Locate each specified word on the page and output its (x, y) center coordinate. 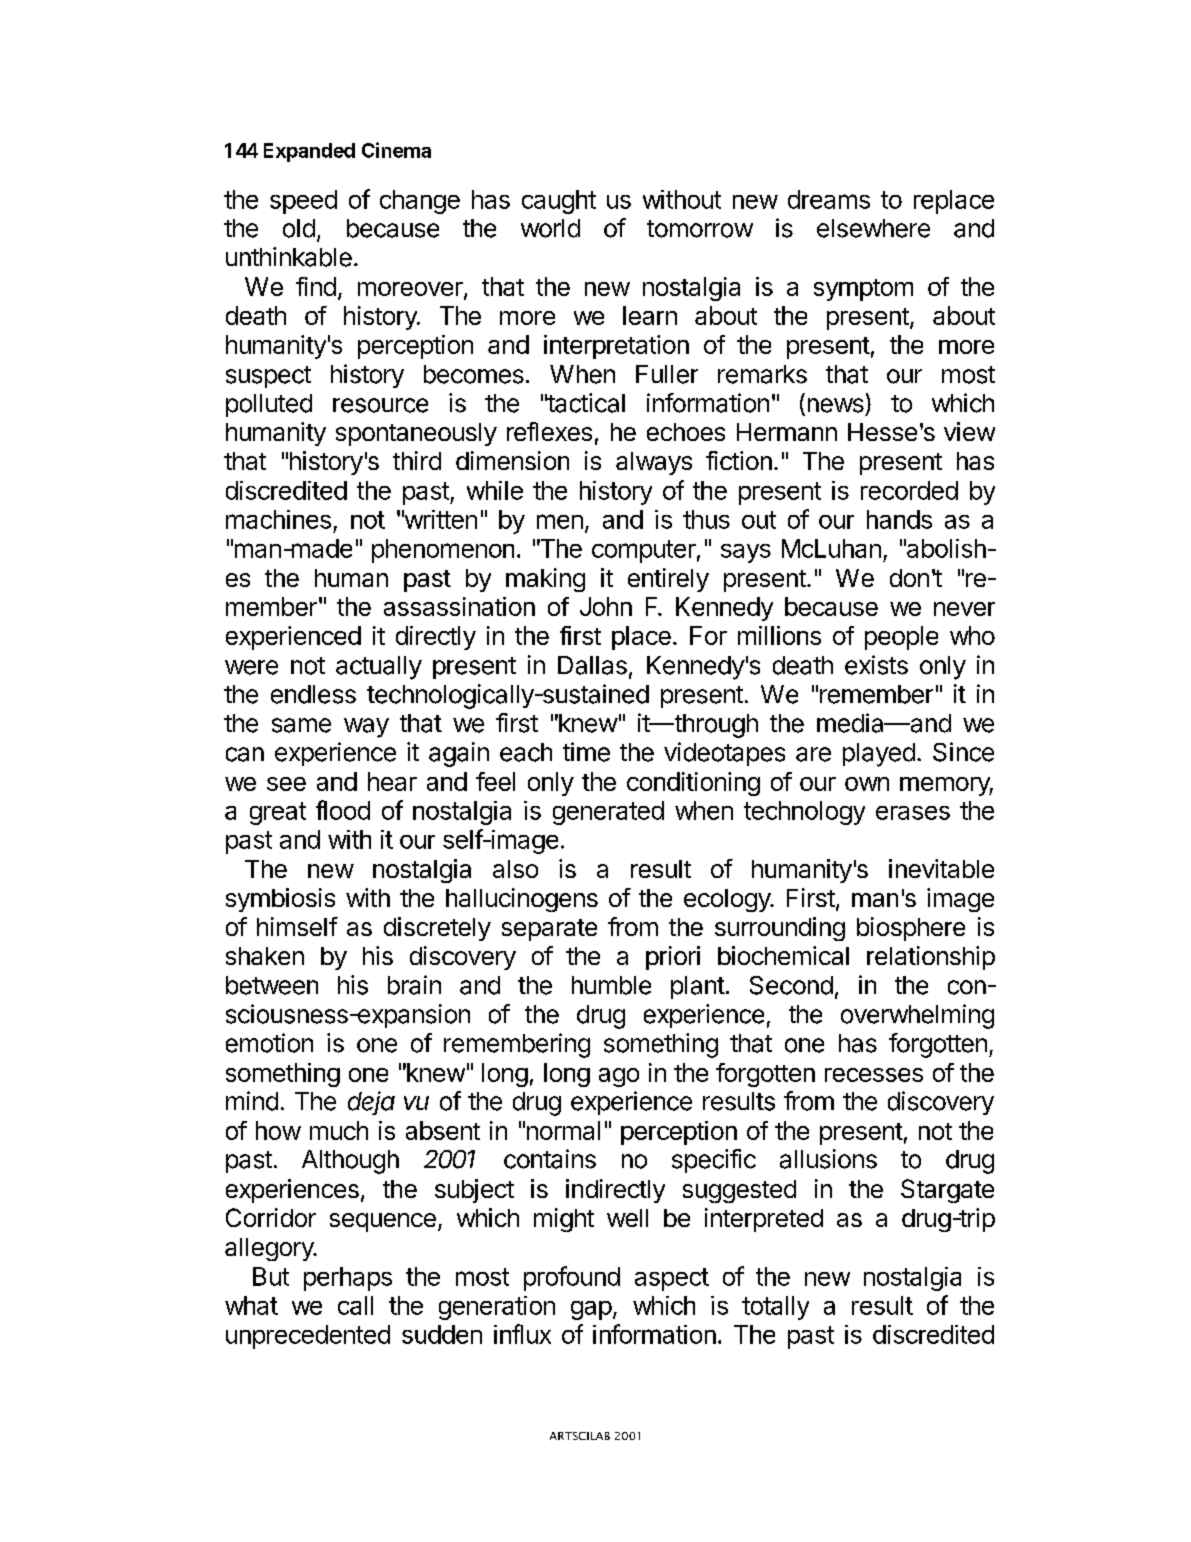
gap (591, 1310)
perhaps (348, 1279)
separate (549, 930)
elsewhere (873, 228)
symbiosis (280, 900)
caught (559, 202)
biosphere (911, 929)
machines (278, 519)
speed (303, 202)
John (606, 606)
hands (899, 519)
